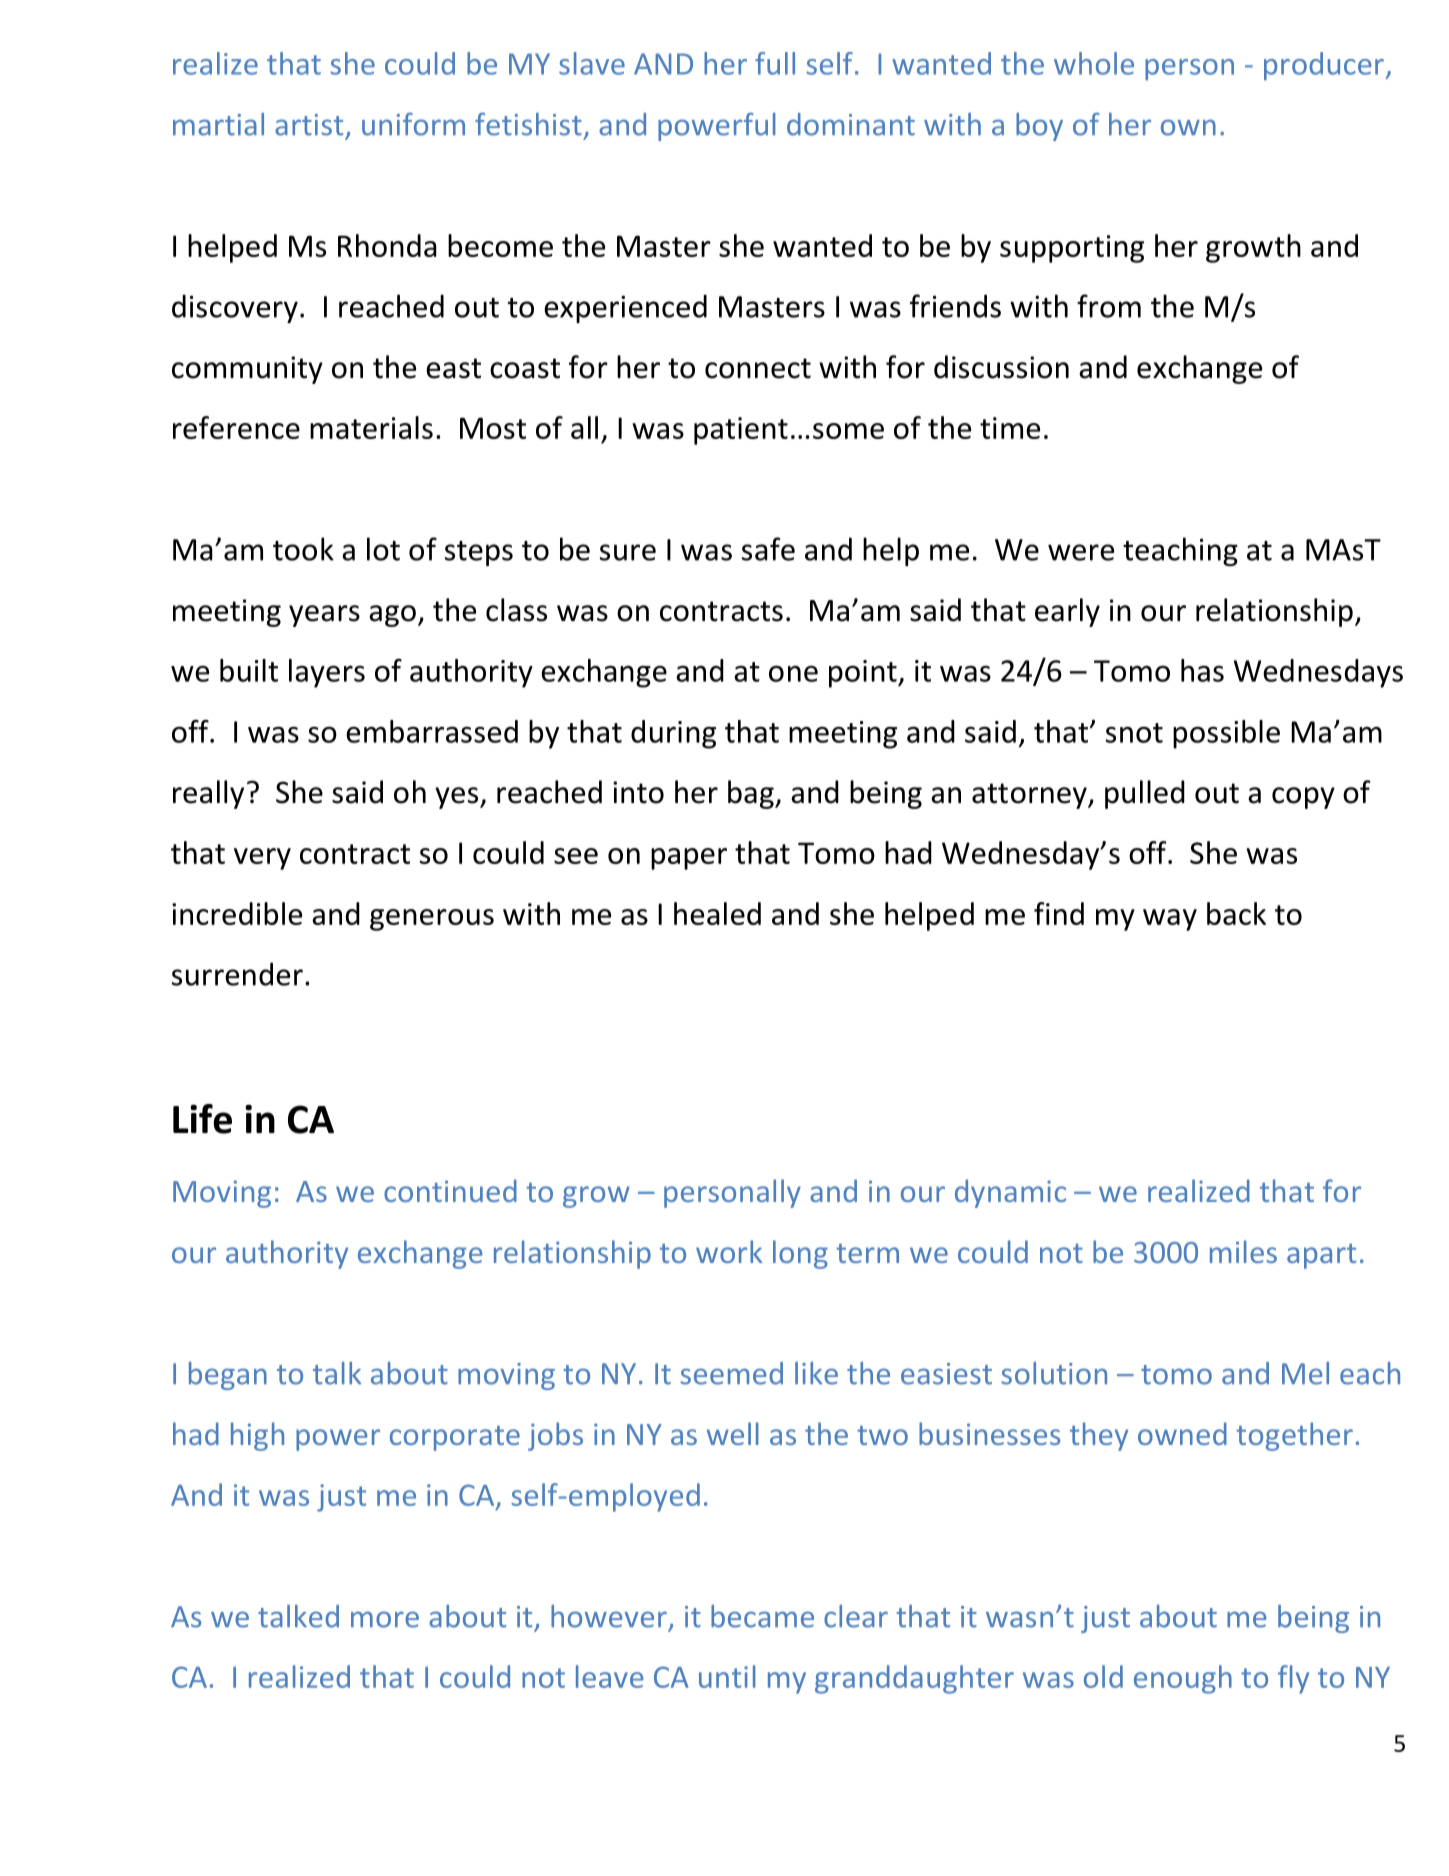  Describe the element at coordinates (1170, 920) in the document. I see `way` at that location.
